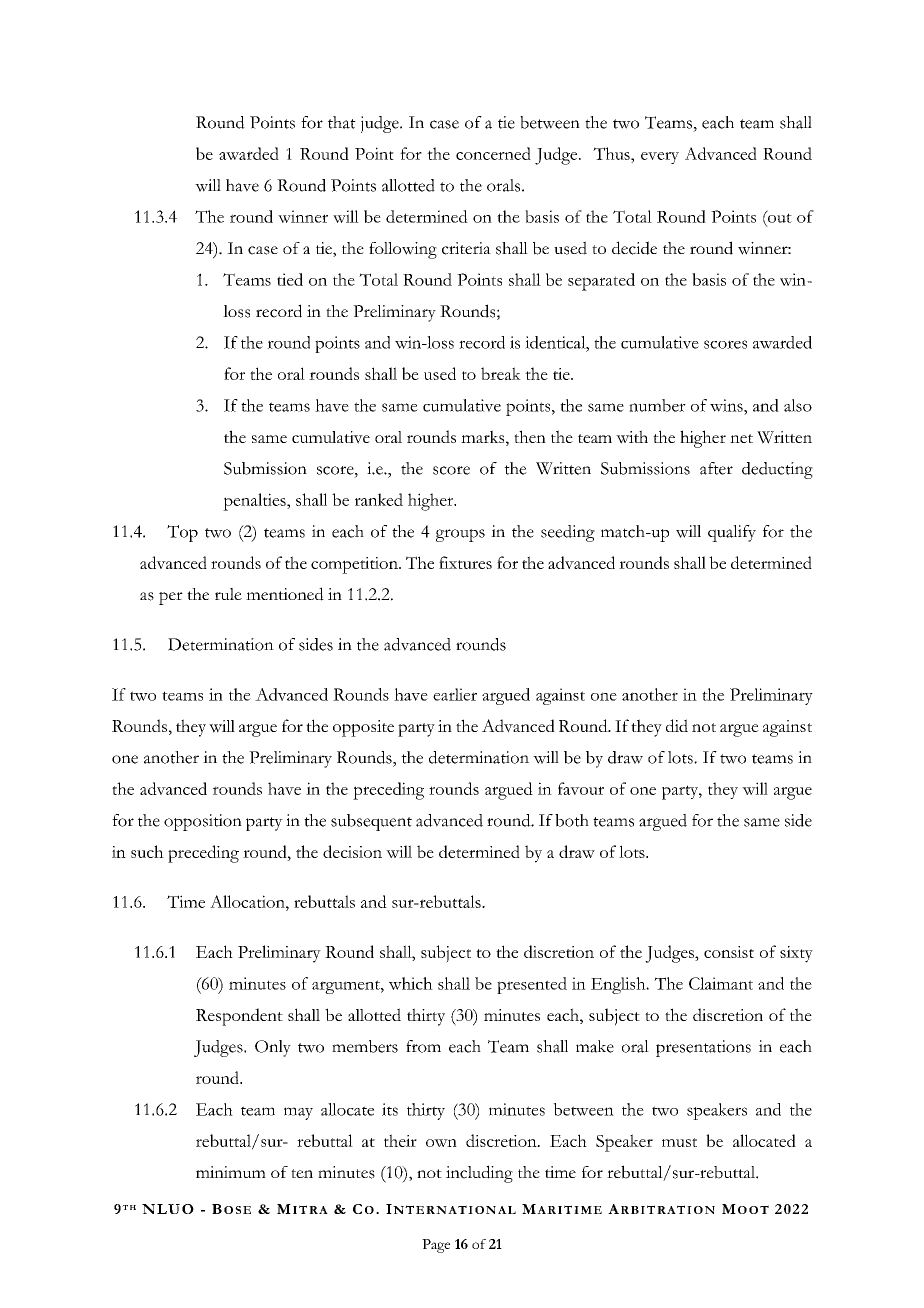 This document has height=1308, width=924. Describe the element at coordinates (342, 122) in the document. I see `that` at that location.
